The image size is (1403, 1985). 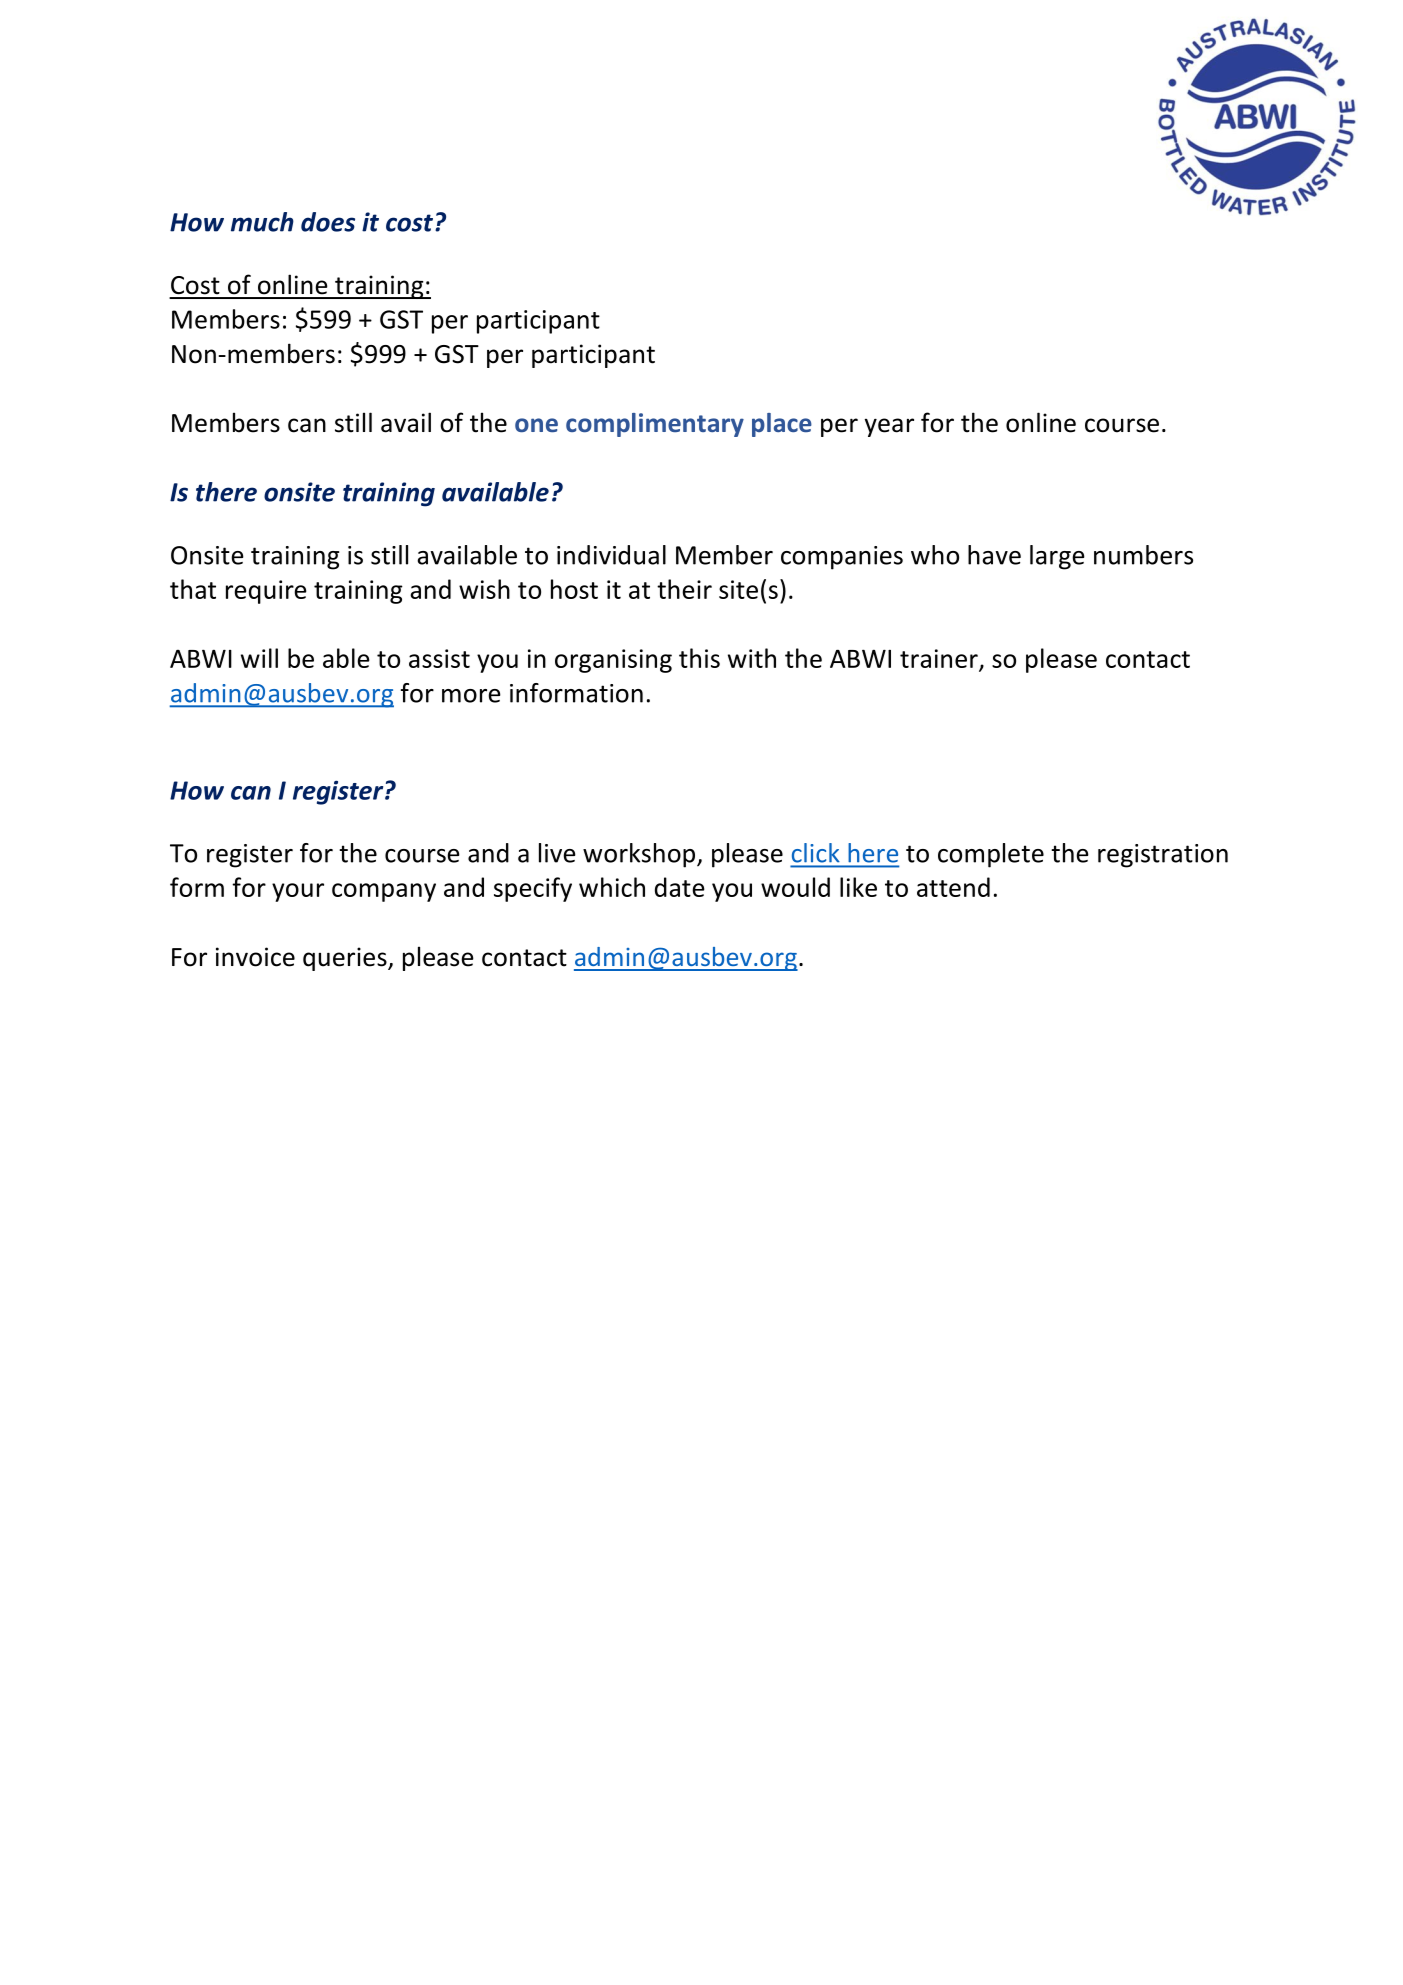 What do you see at coordinates (680, 887) in the screenshot?
I see `date` at bounding box center [680, 887].
